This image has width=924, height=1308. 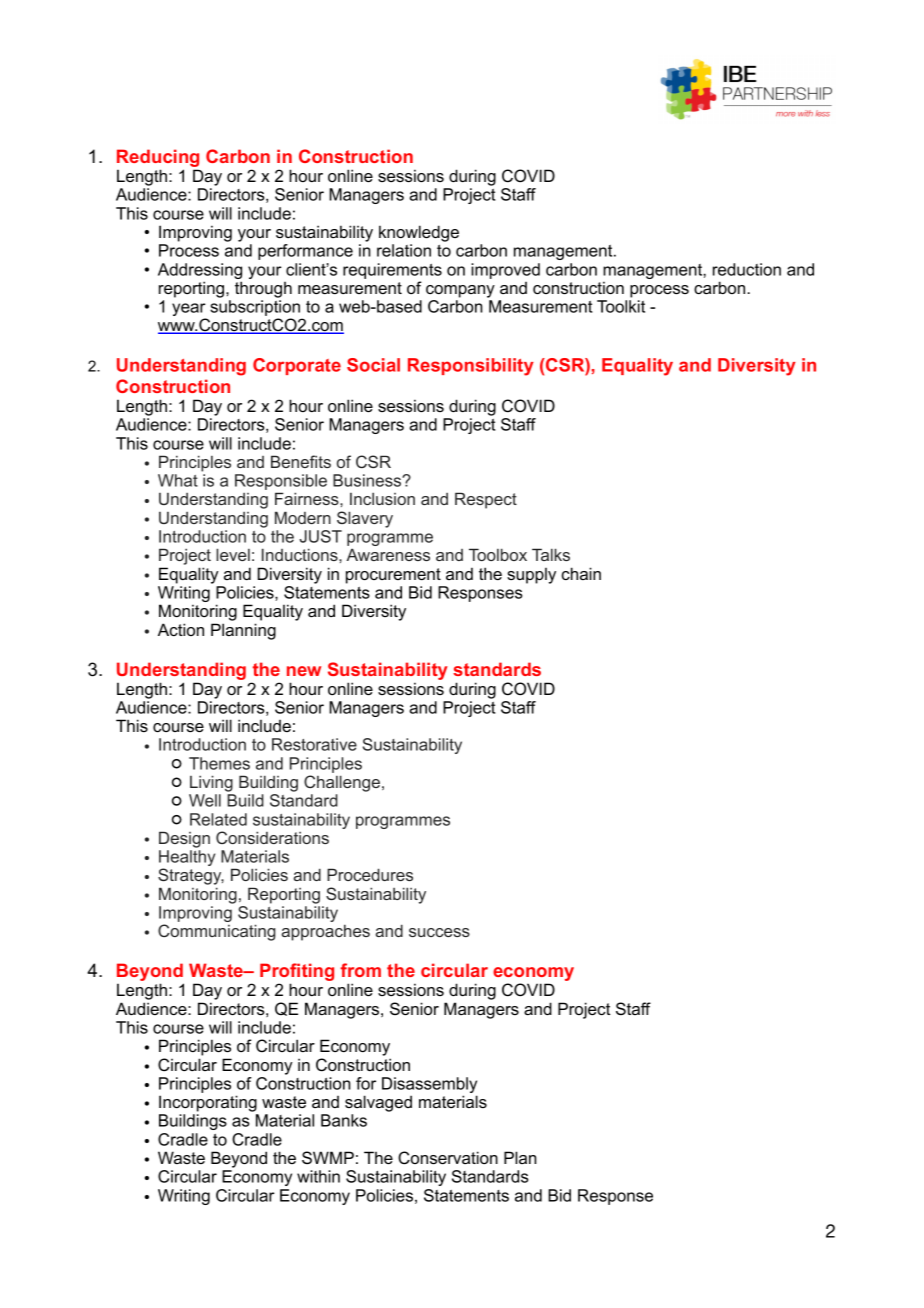 What do you see at coordinates (429, 1086) in the image?
I see `Disassembly` at bounding box center [429, 1086].
